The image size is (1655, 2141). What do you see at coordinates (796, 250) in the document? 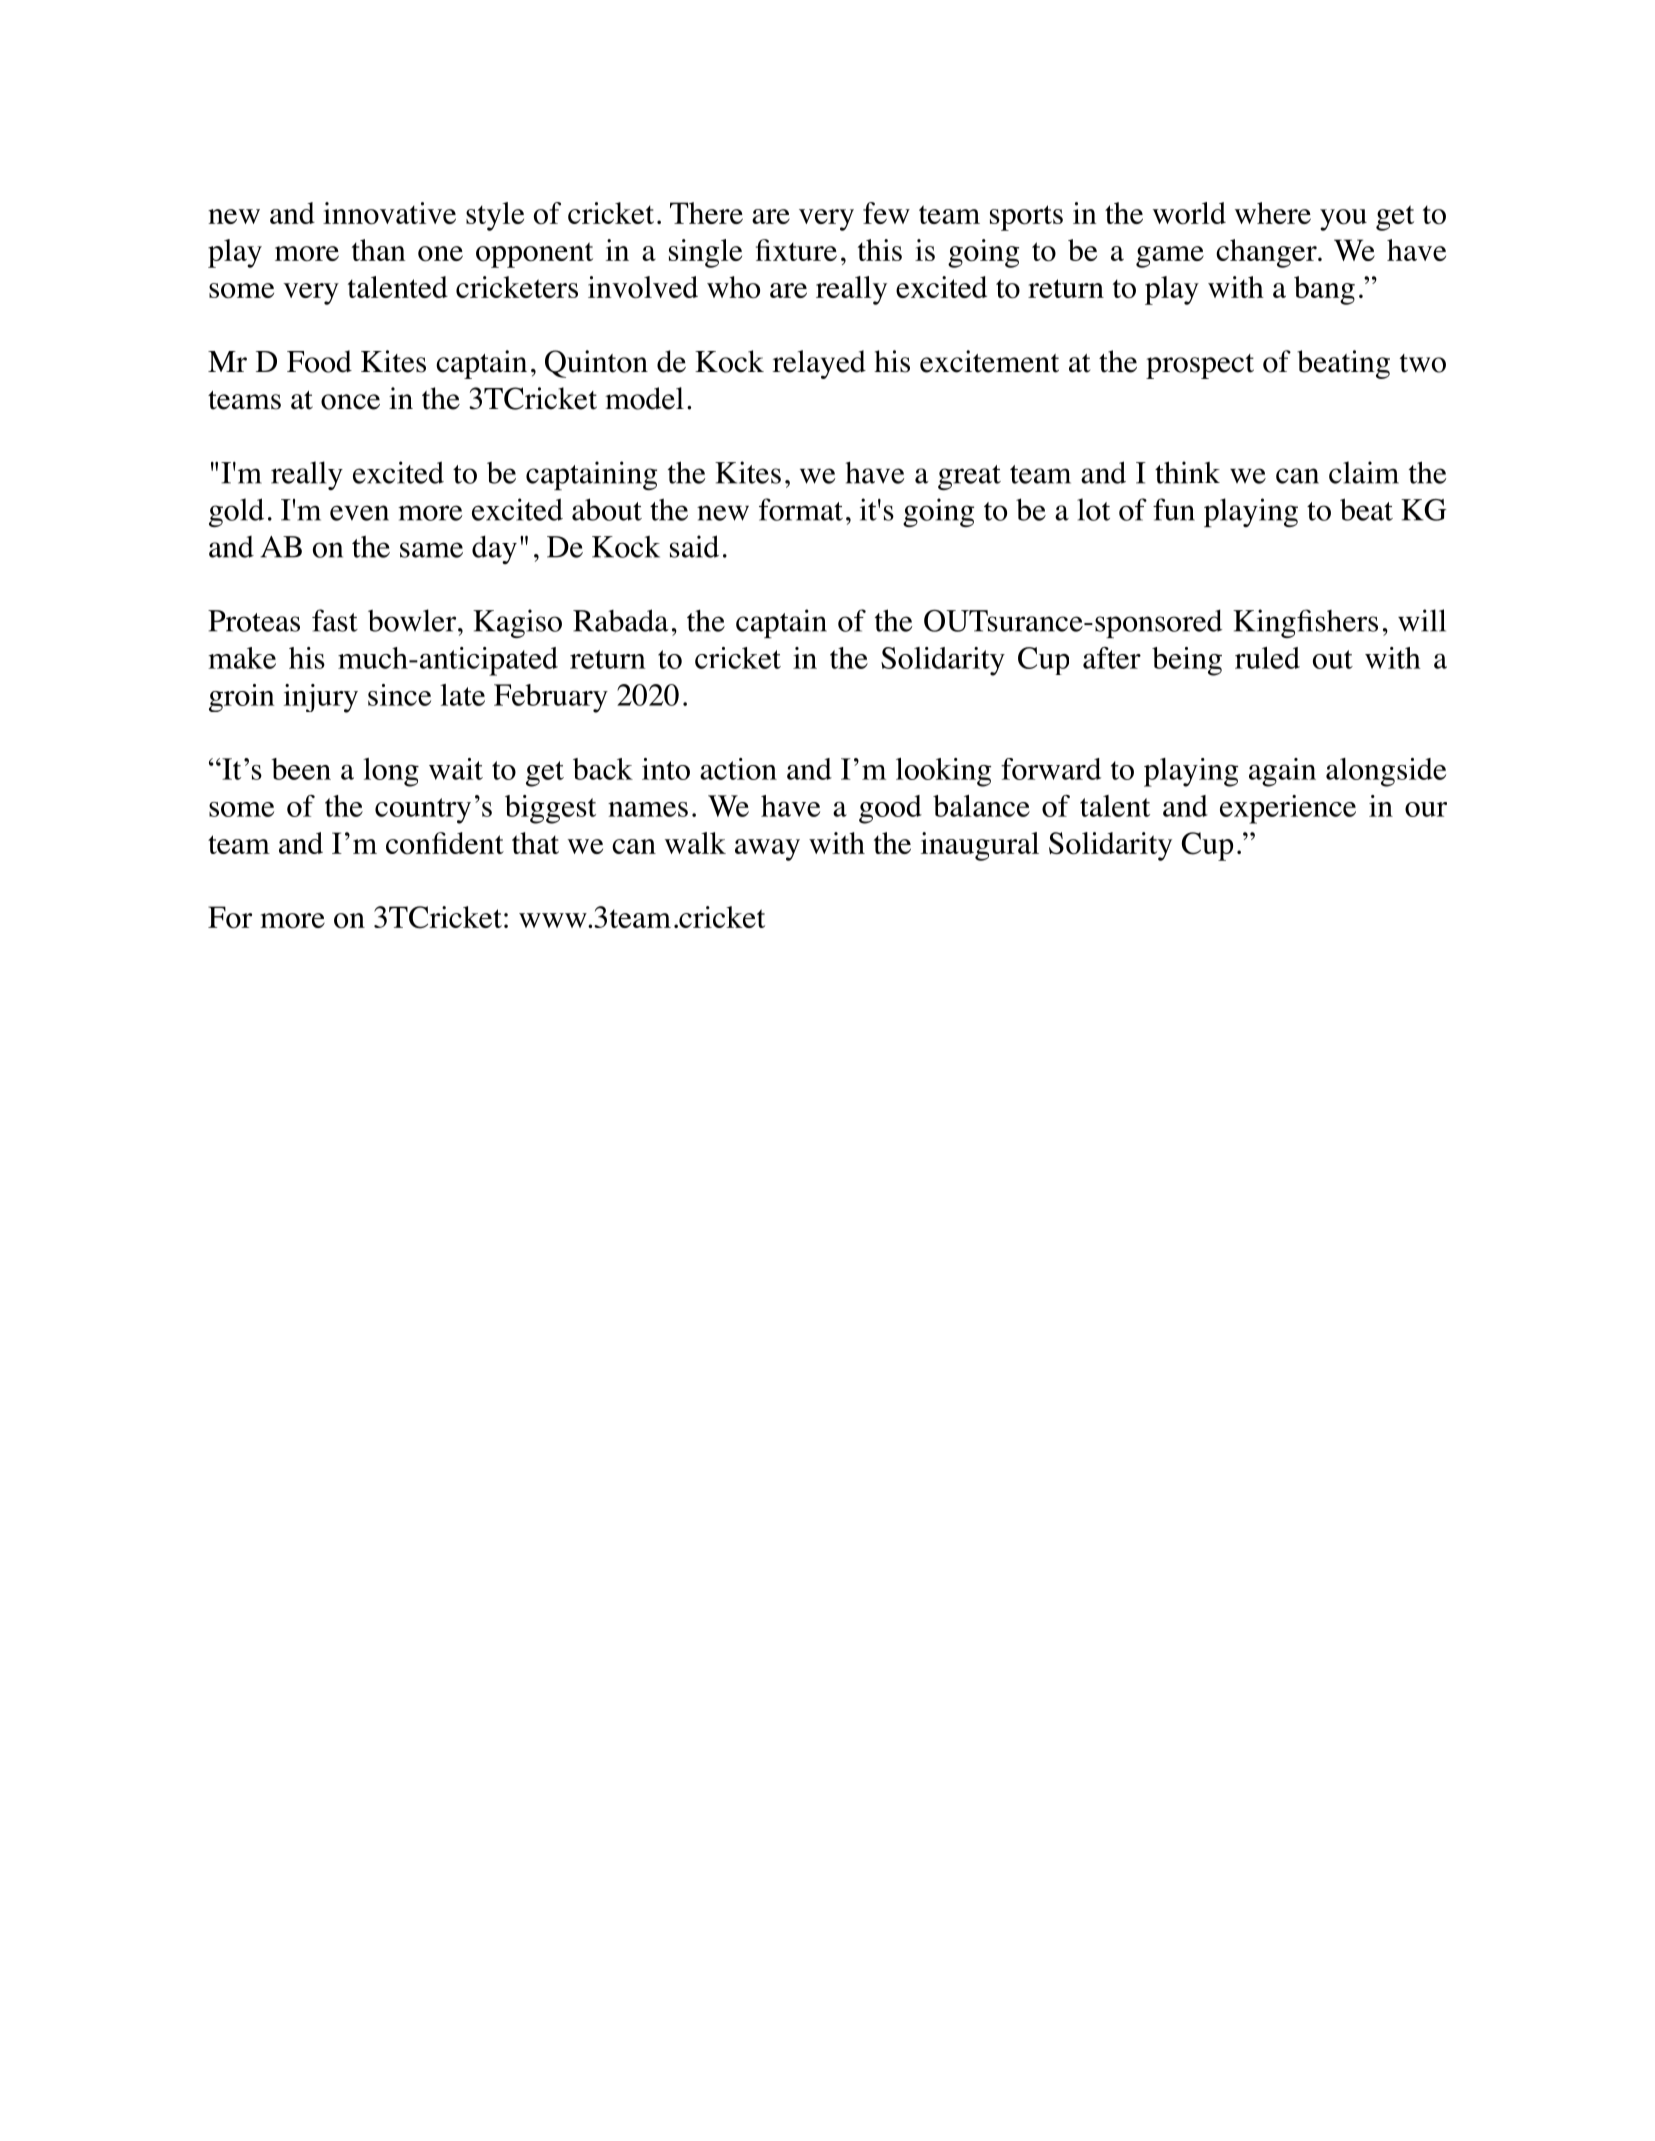
I see `fixture` at bounding box center [796, 250].
